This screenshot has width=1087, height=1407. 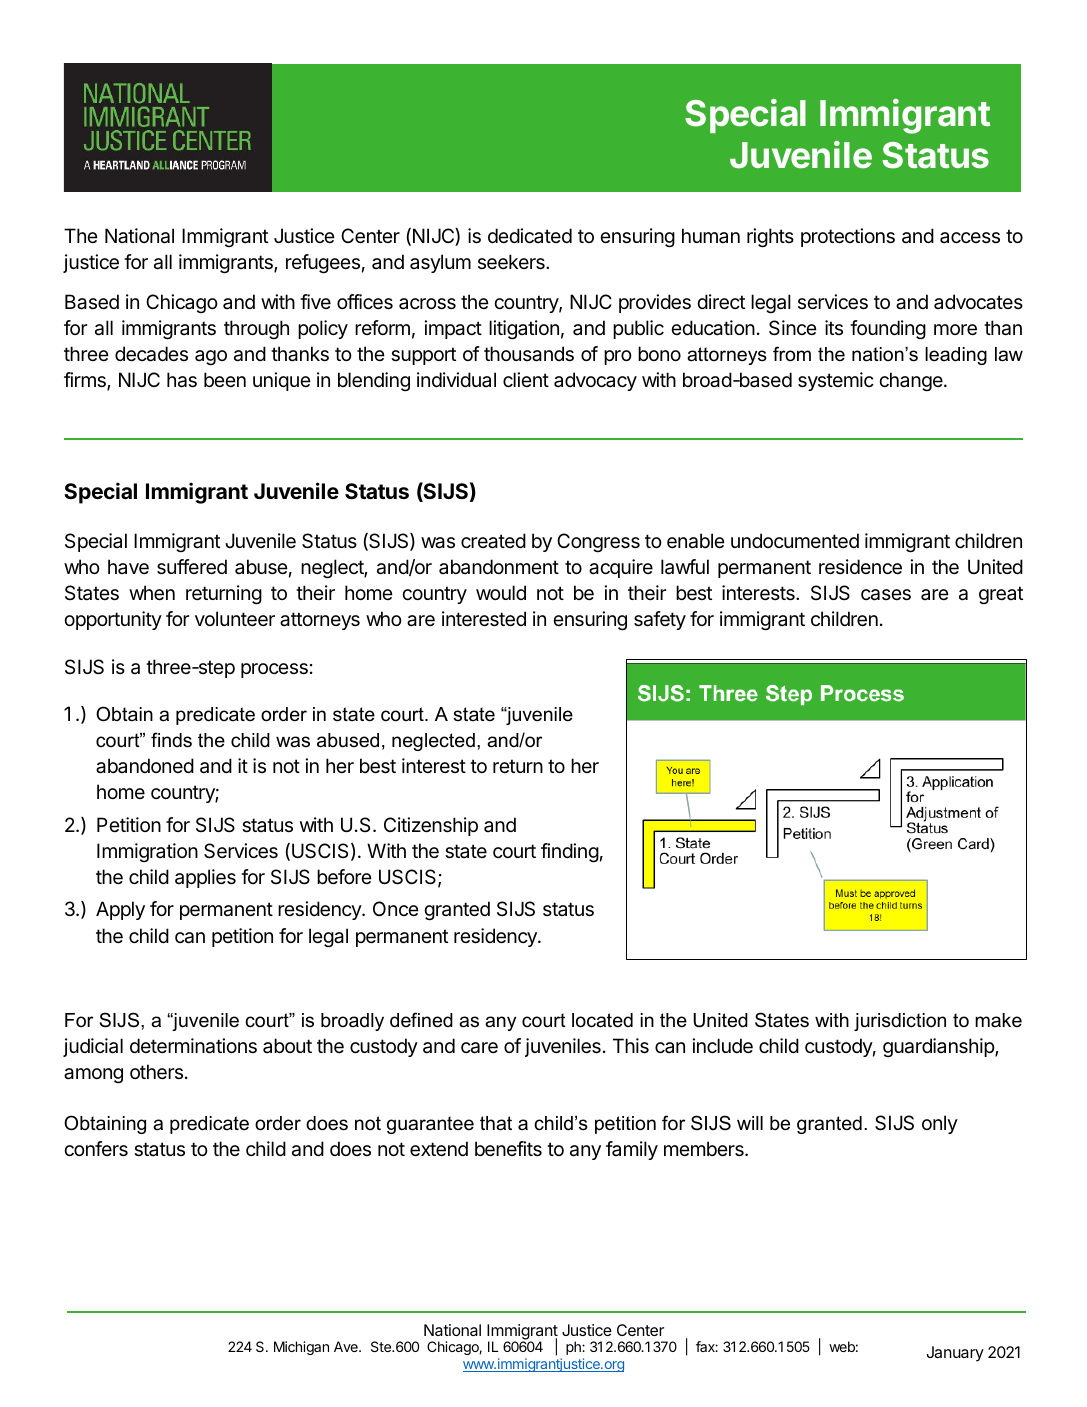 What do you see at coordinates (256, 330) in the screenshot?
I see `through` at bounding box center [256, 330].
